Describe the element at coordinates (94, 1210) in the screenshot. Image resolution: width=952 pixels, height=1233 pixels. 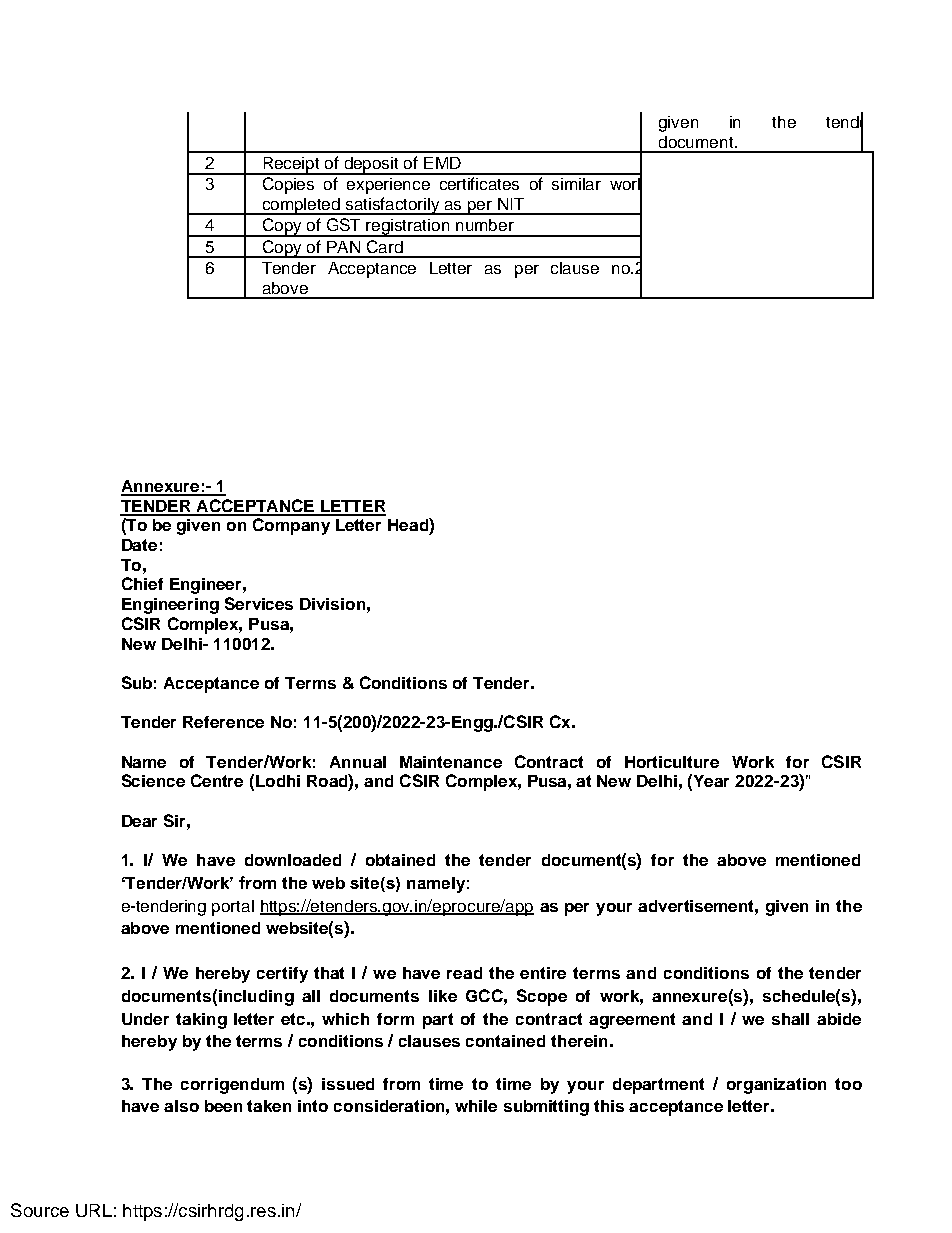
I see `URL` at that location.
